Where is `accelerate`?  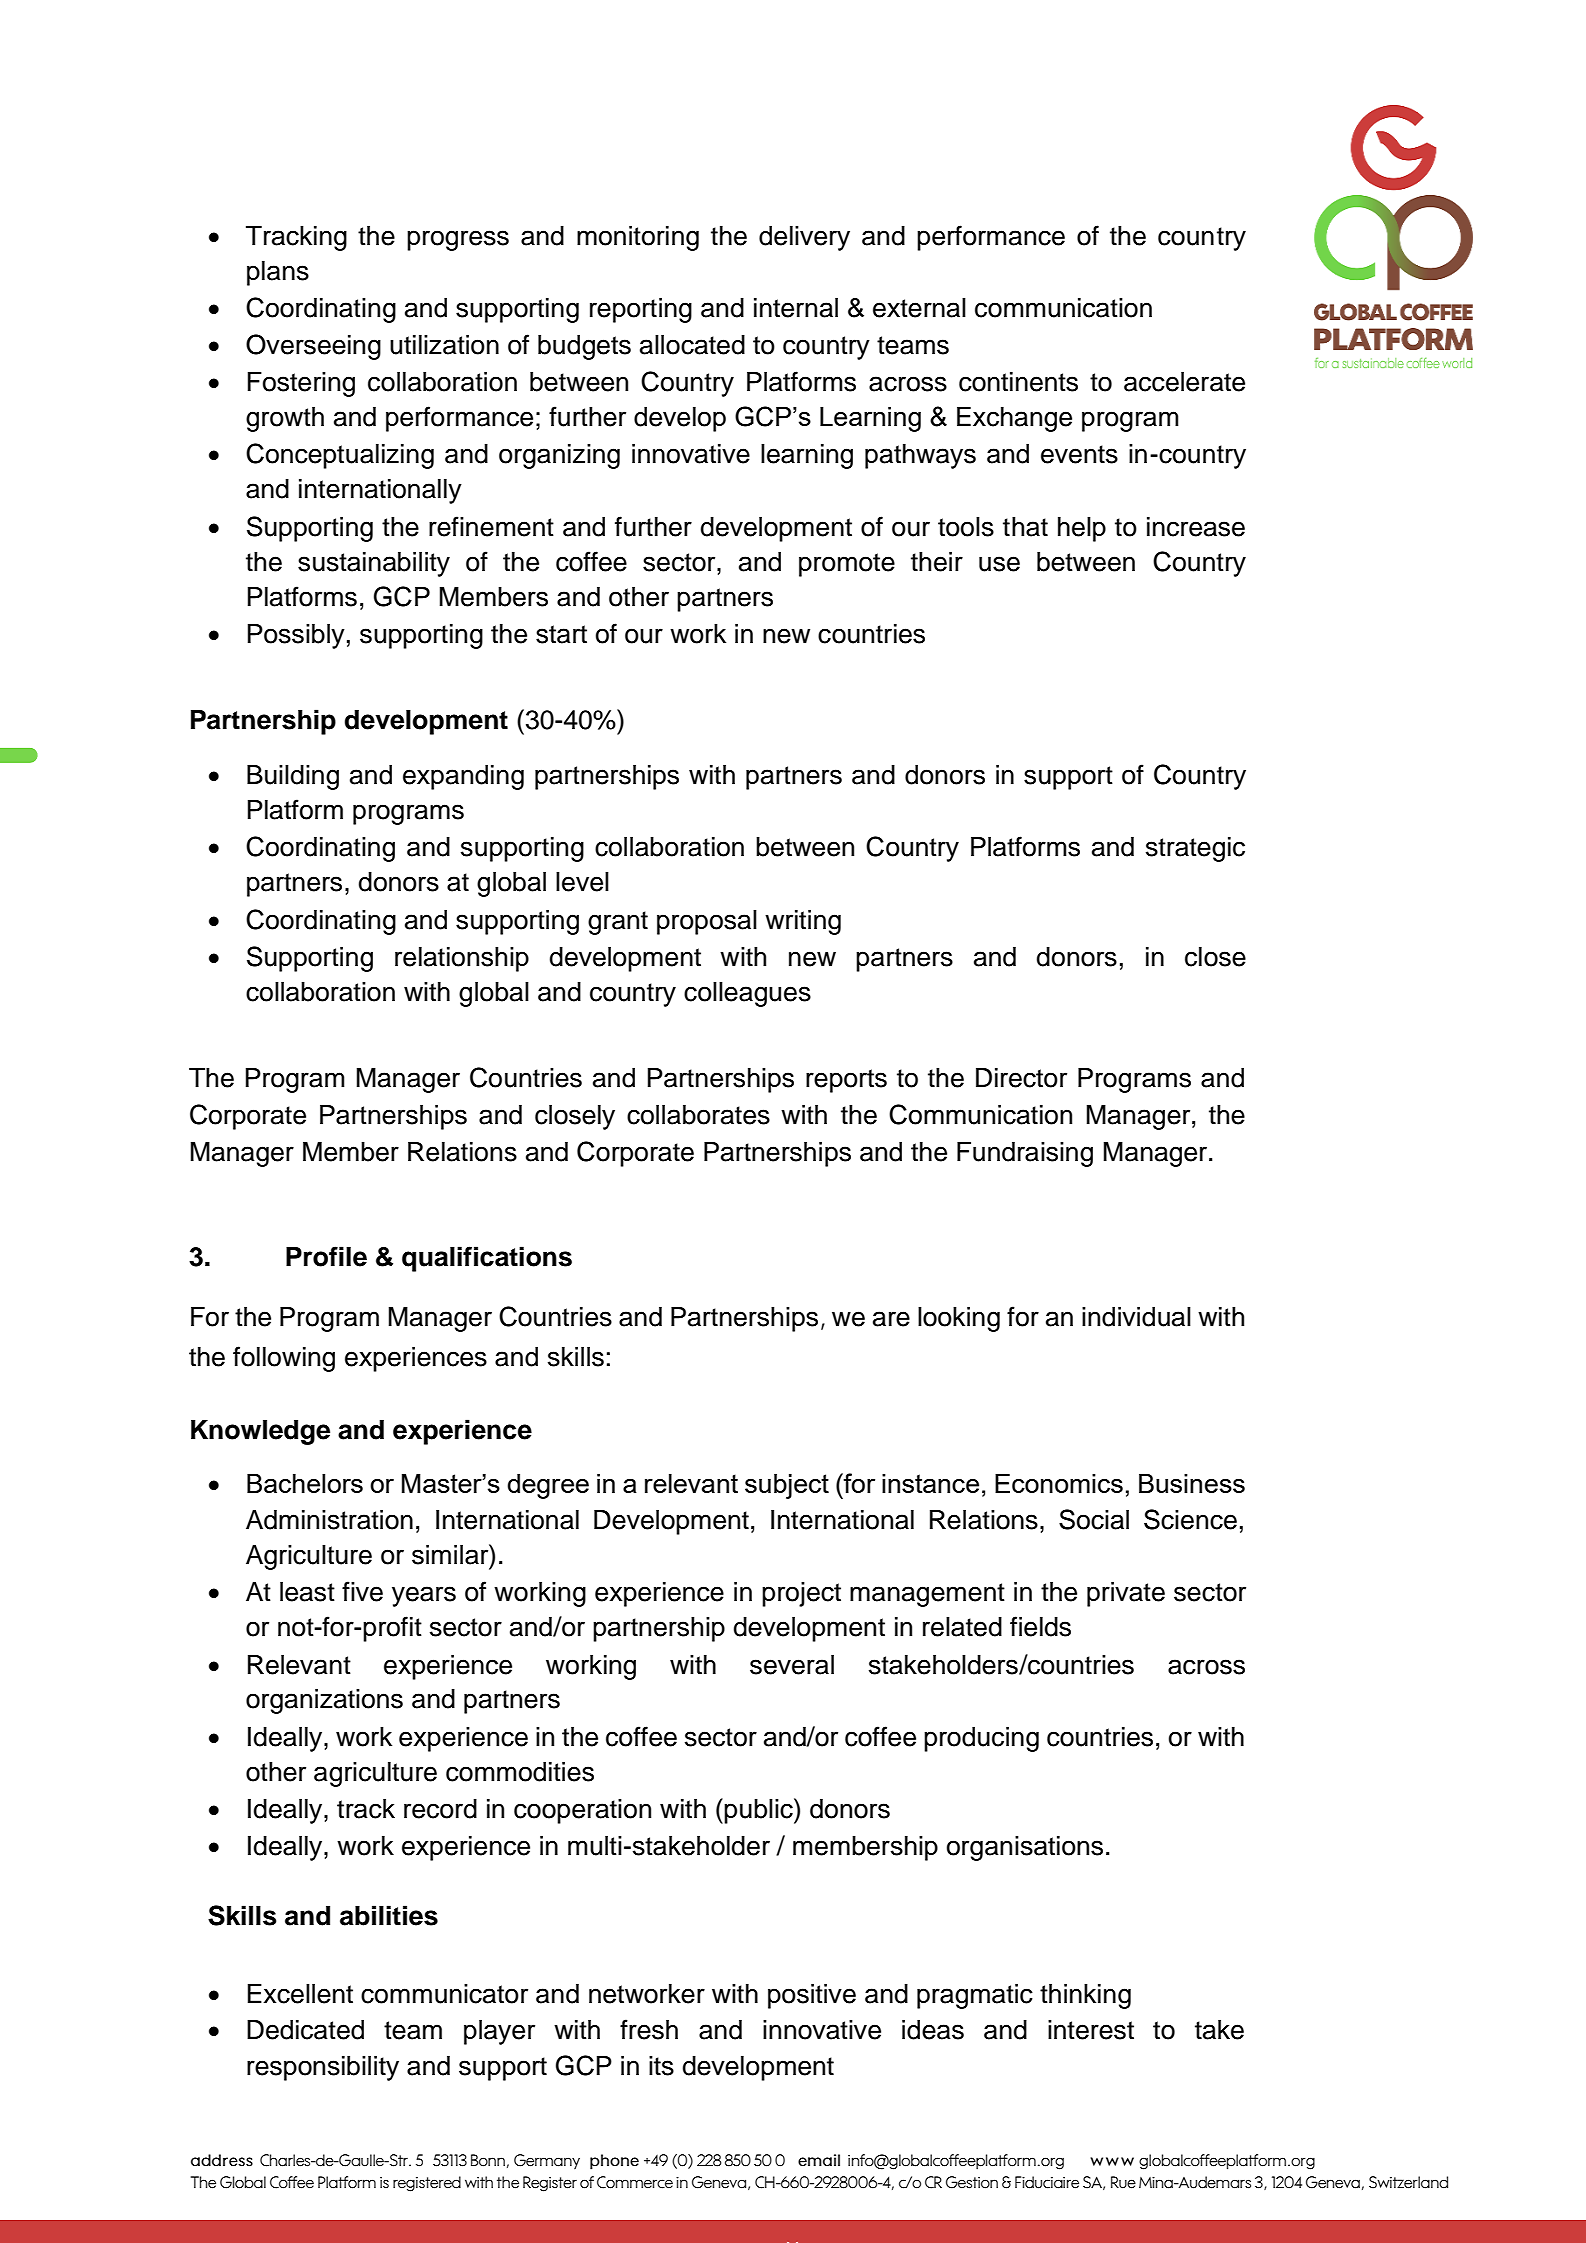 accelerate is located at coordinates (1184, 382).
